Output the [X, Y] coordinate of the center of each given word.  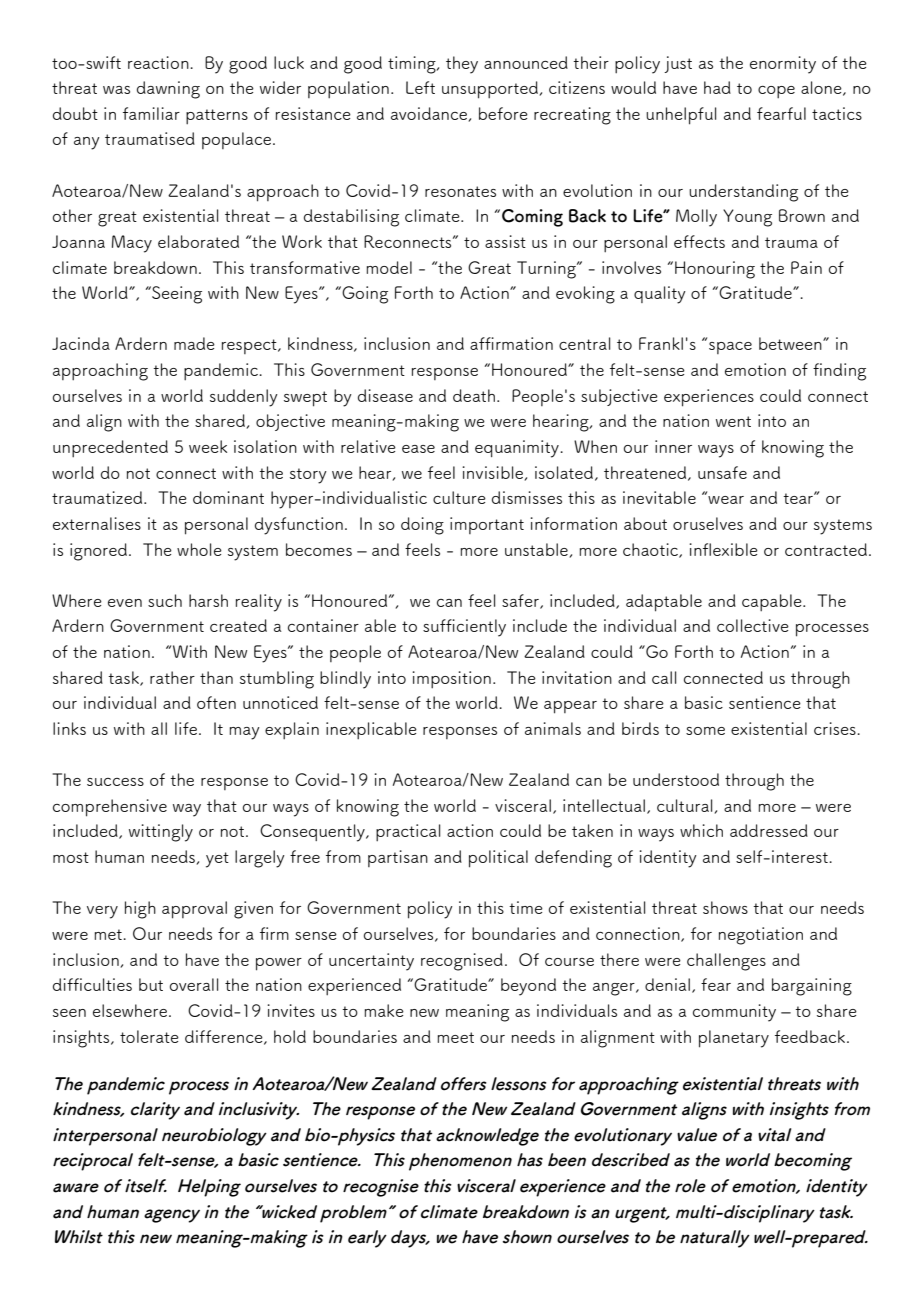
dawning [168, 90]
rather [172, 677]
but [151, 984]
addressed [769, 830]
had [717, 87]
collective [753, 625]
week [208, 446]
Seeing [176, 295]
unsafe [722, 472]
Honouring [715, 270]
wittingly [161, 833]
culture [459, 497]
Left [420, 87]
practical [408, 833]
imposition [451, 680]
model [389, 267]
